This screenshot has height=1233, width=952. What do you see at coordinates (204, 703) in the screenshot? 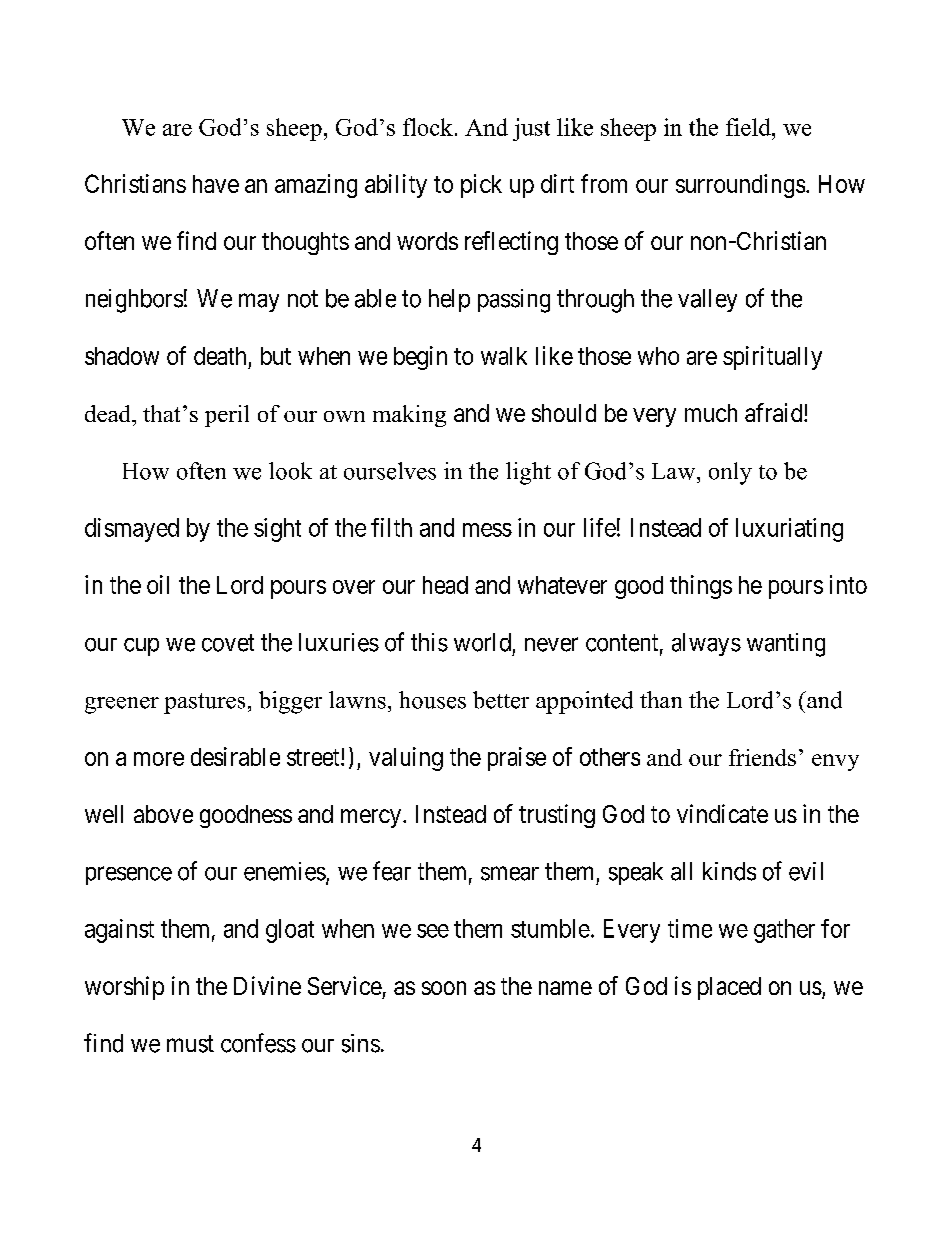
I see `pastures` at bounding box center [204, 703].
